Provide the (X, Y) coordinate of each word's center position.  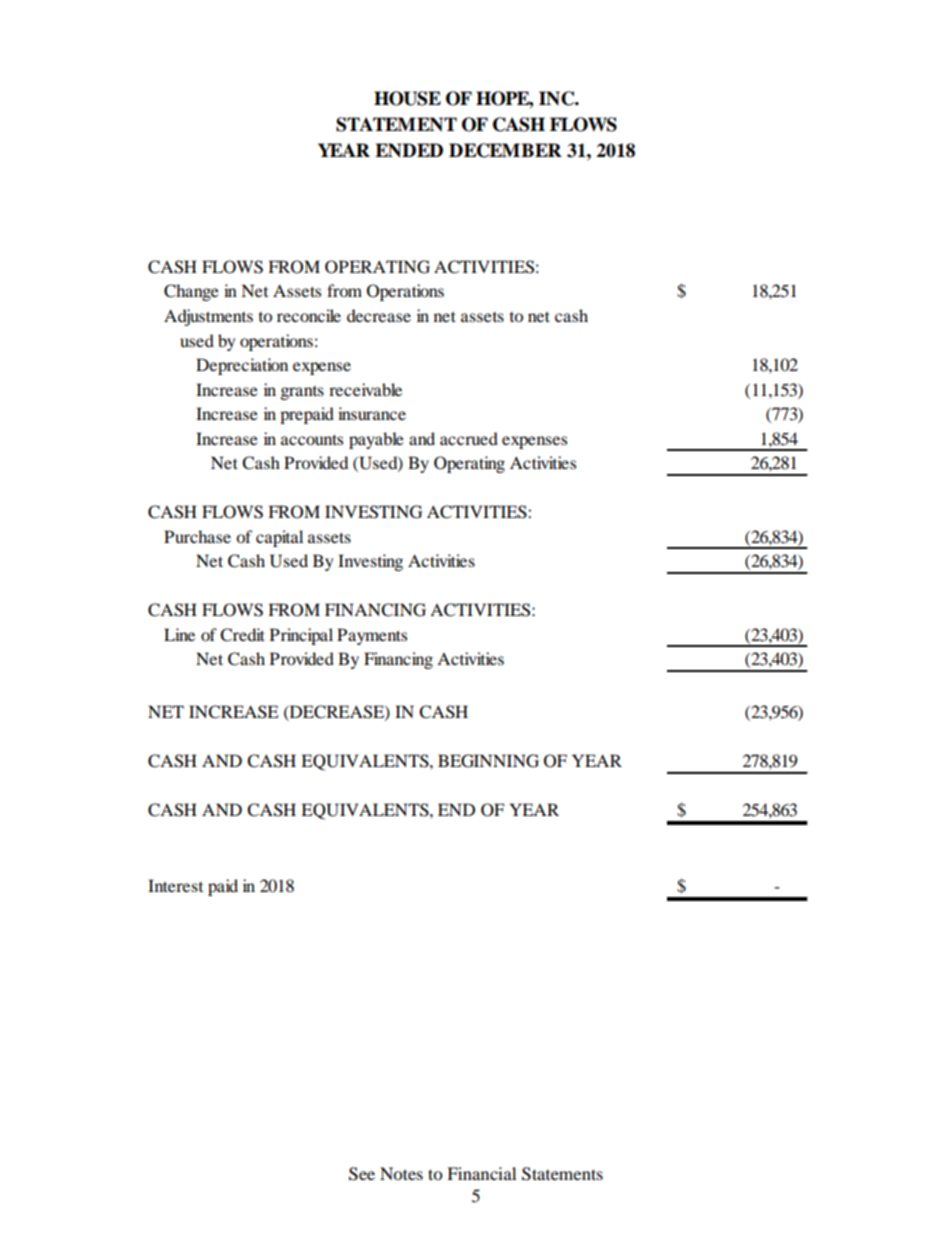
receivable (365, 389)
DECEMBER (505, 150)
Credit (242, 635)
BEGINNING (488, 761)
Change (191, 292)
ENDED (409, 150)
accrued (469, 438)
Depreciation (242, 366)
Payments (372, 636)
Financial (481, 1173)
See (362, 1174)
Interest (175, 885)
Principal (301, 636)
